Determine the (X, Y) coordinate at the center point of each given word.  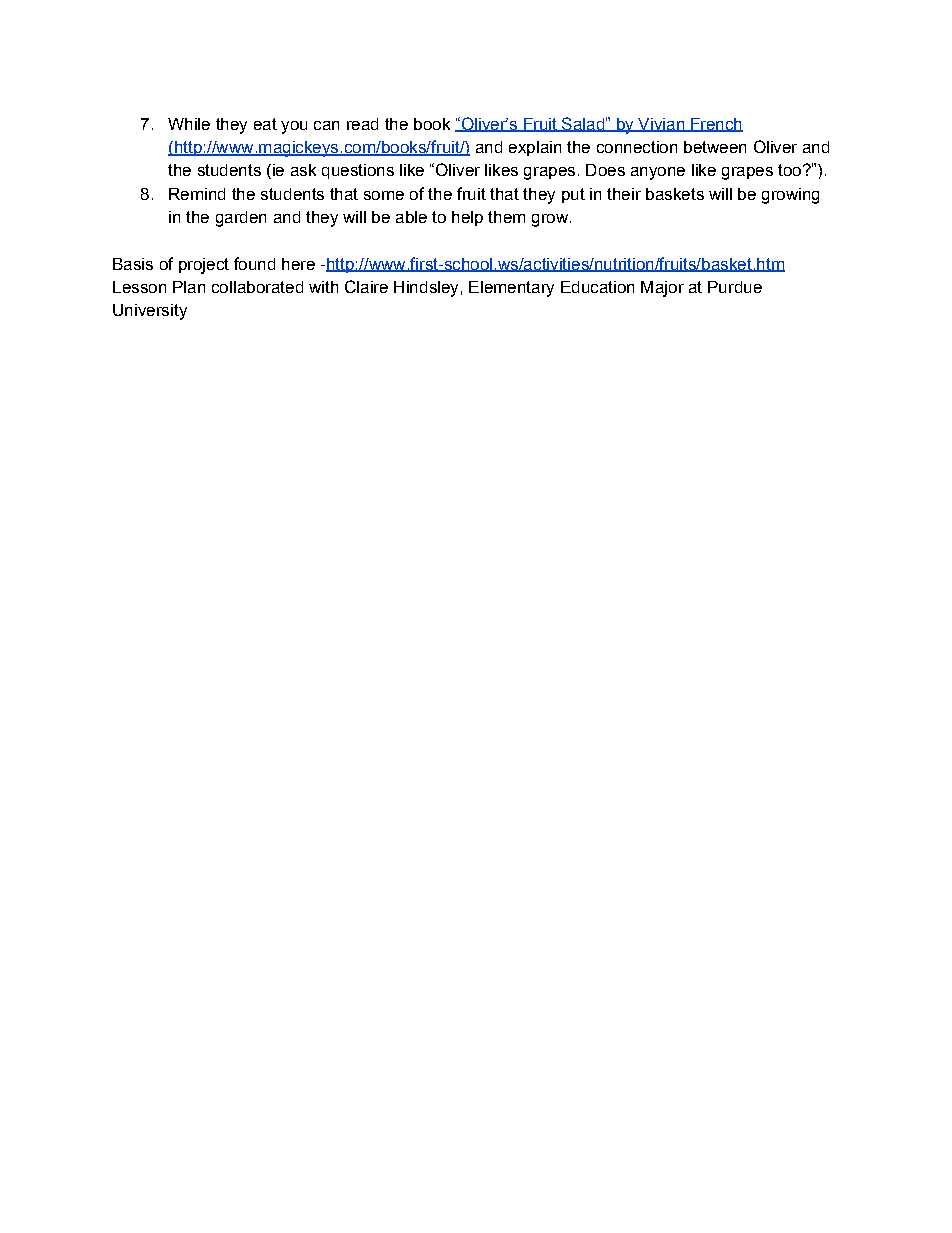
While (189, 124)
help (467, 218)
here (298, 264)
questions (358, 171)
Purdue (735, 287)
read (362, 124)
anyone (658, 173)
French (716, 125)
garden (241, 219)
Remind (197, 194)
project (204, 266)
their (624, 194)
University (150, 312)
